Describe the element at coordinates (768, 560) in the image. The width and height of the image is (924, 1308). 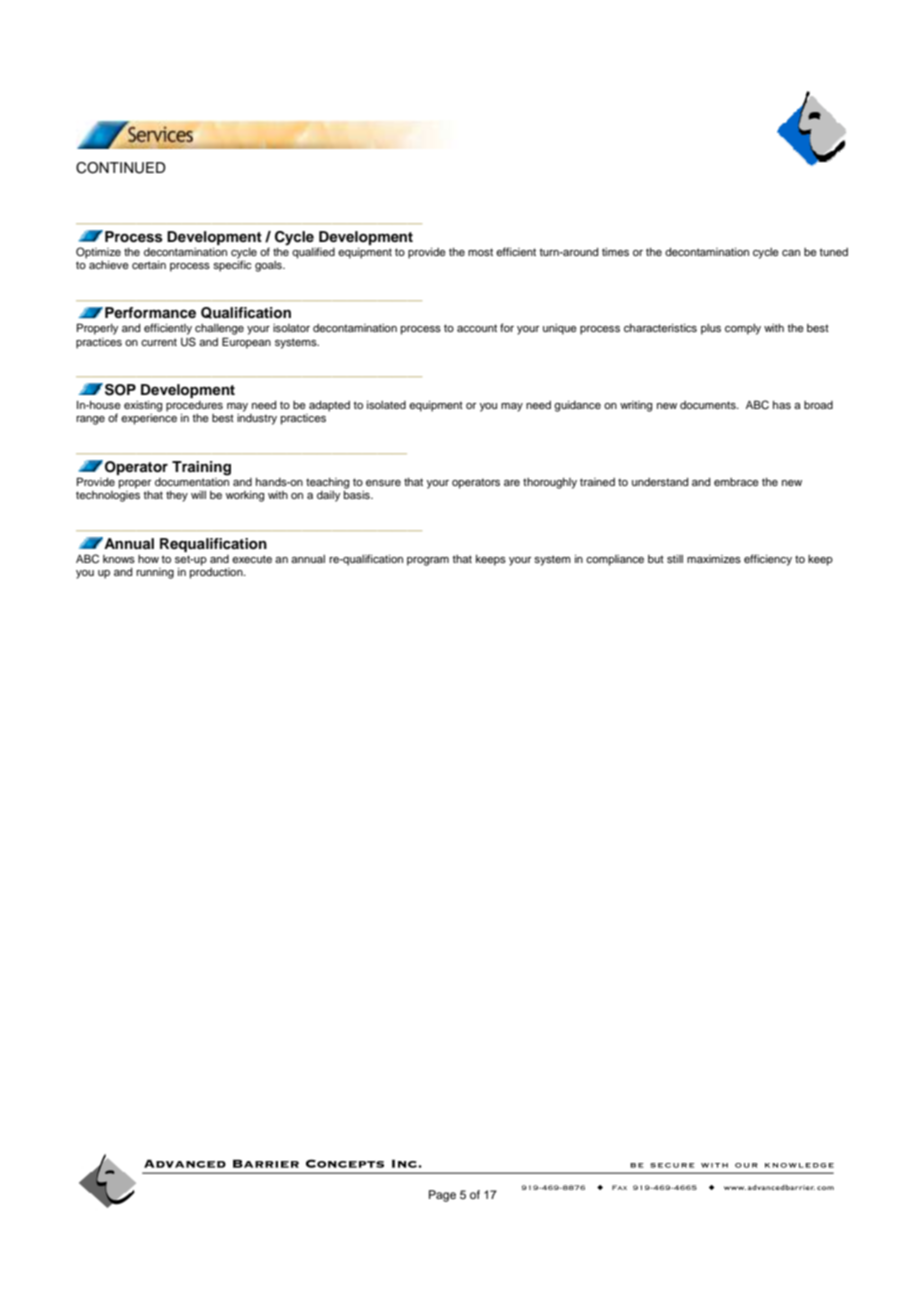
I see `efficiency` at that location.
